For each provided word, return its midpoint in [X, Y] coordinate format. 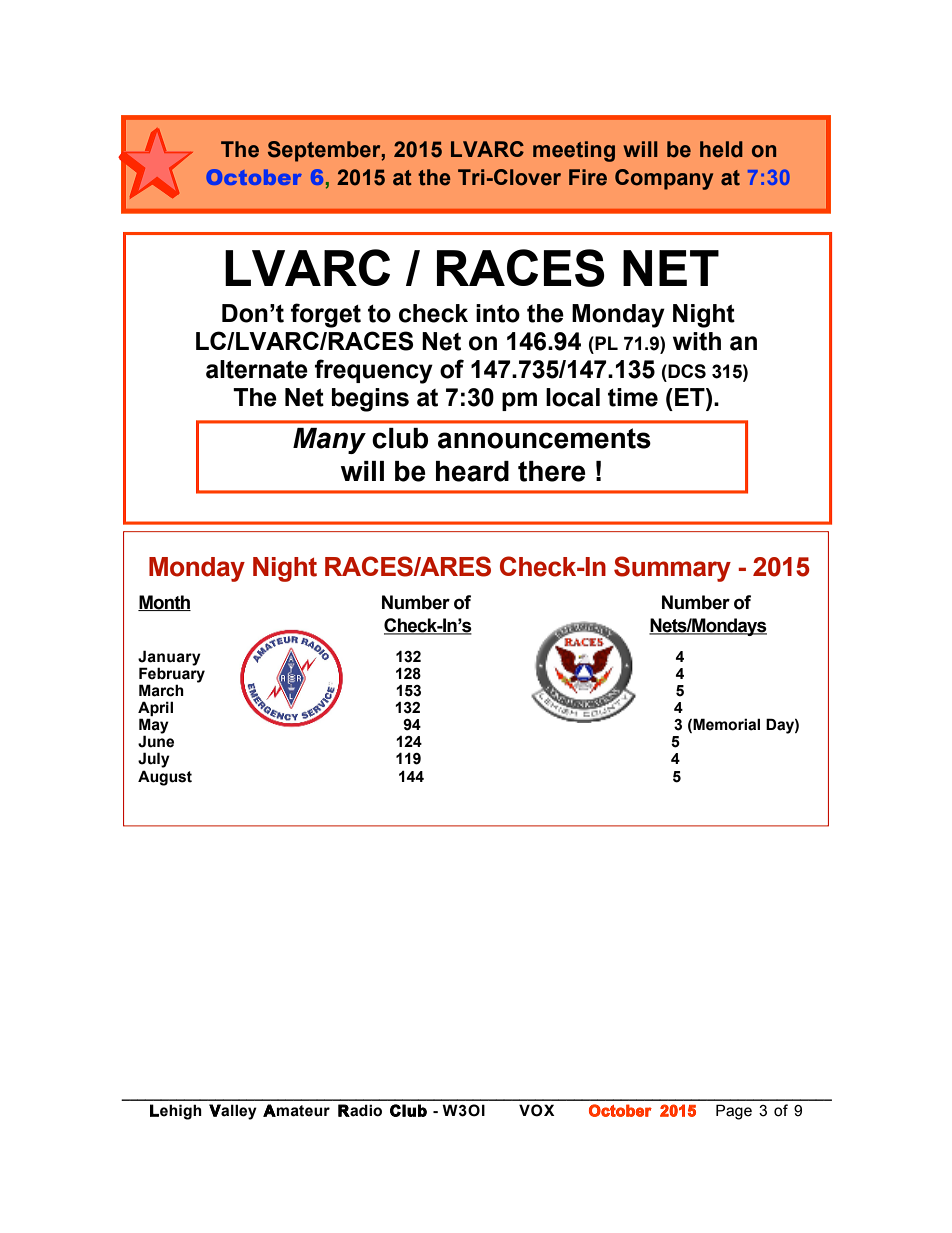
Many [329, 441]
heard [472, 471]
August [165, 778]
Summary [672, 569]
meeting [574, 151]
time [633, 397]
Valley [233, 1112]
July [154, 760]
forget [326, 315]
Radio [360, 1110]
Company [664, 179]
